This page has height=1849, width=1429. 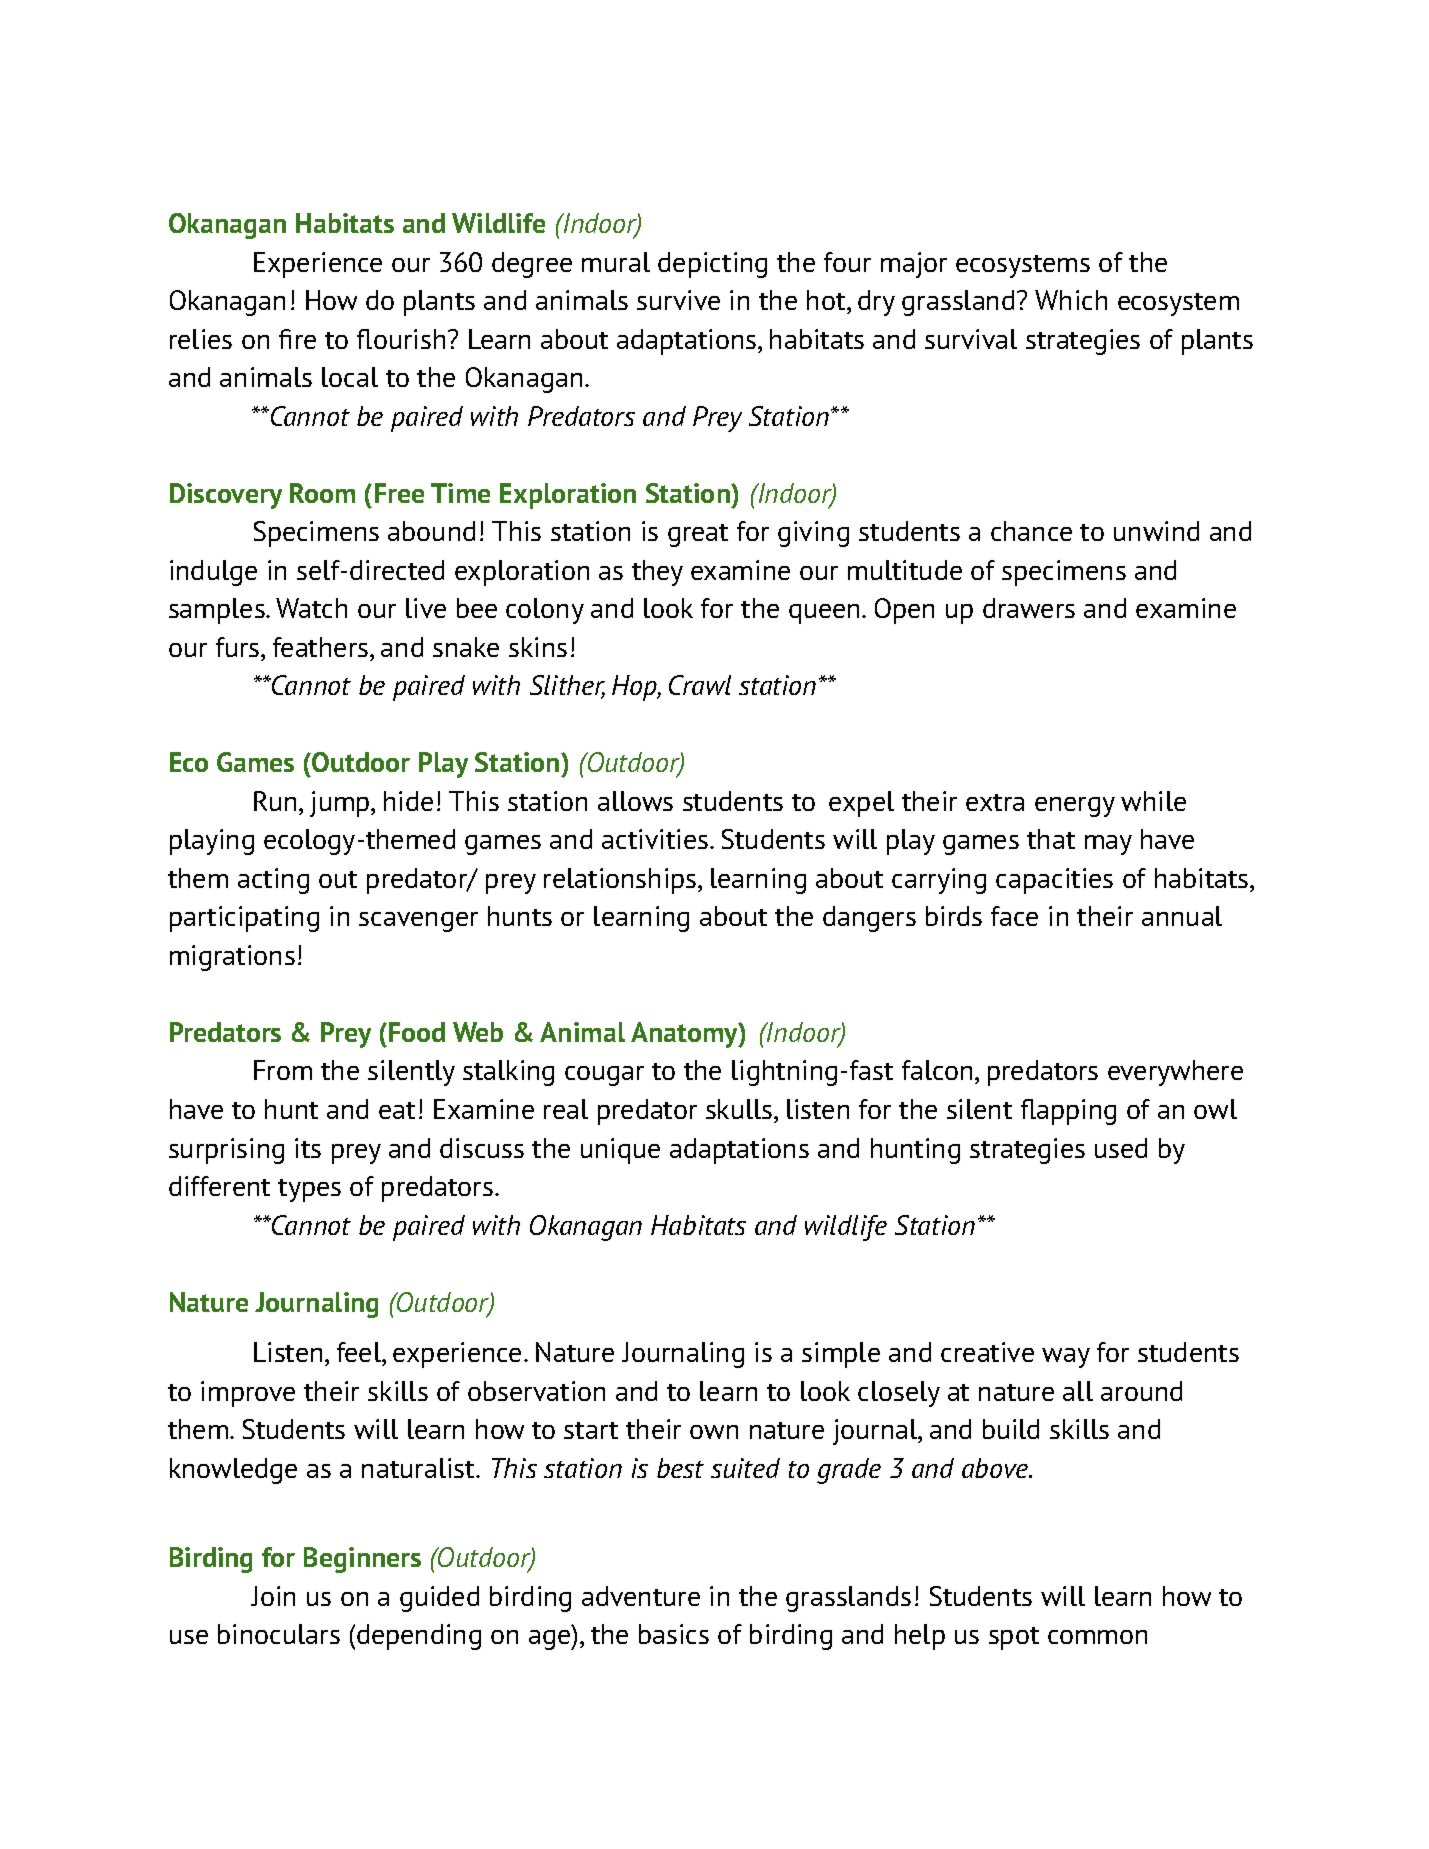 What do you see at coordinates (297, 339) in the page?
I see `fire` at bounding box center [297, 339].
